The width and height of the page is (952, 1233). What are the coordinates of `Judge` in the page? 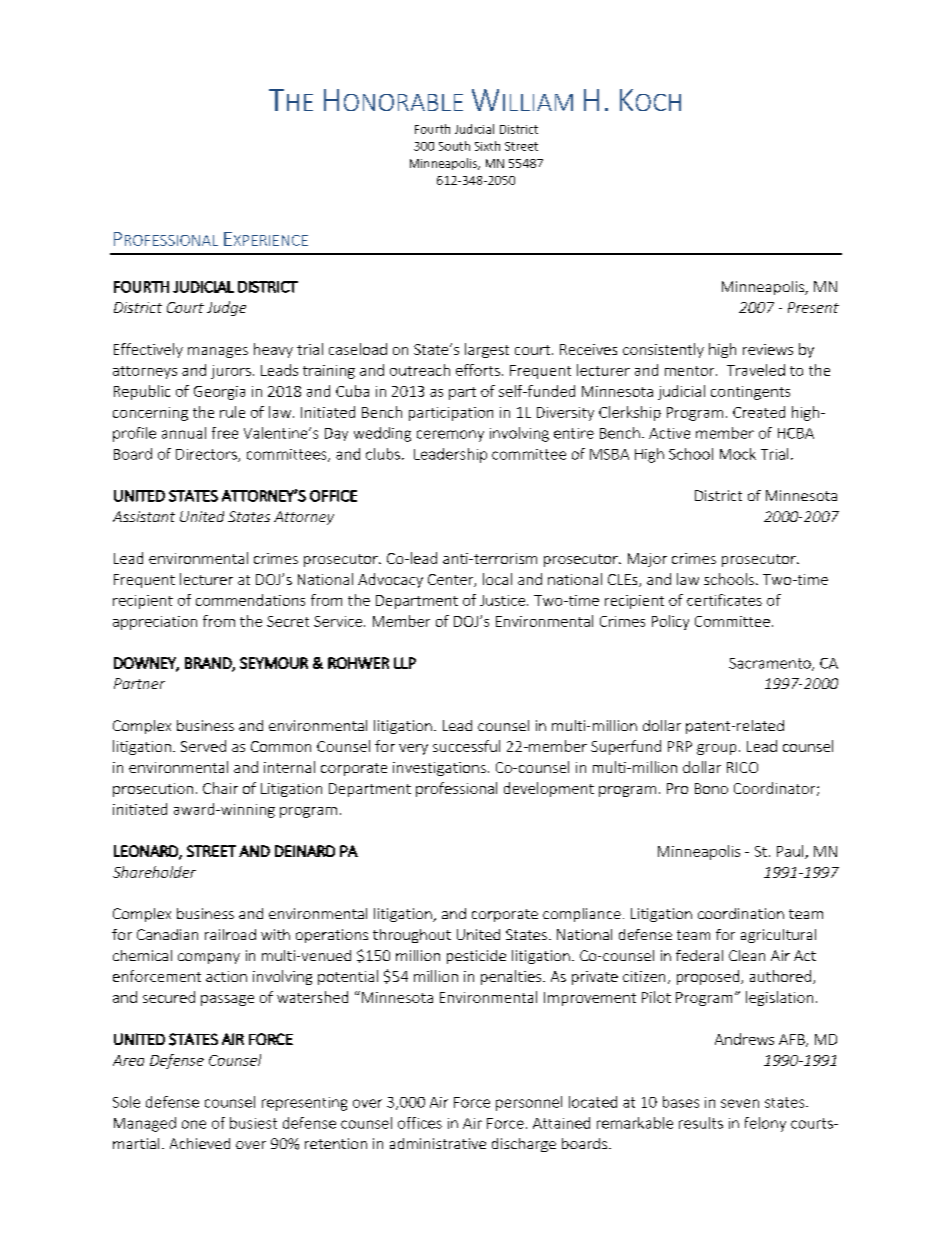 It's located at (226, 308).
